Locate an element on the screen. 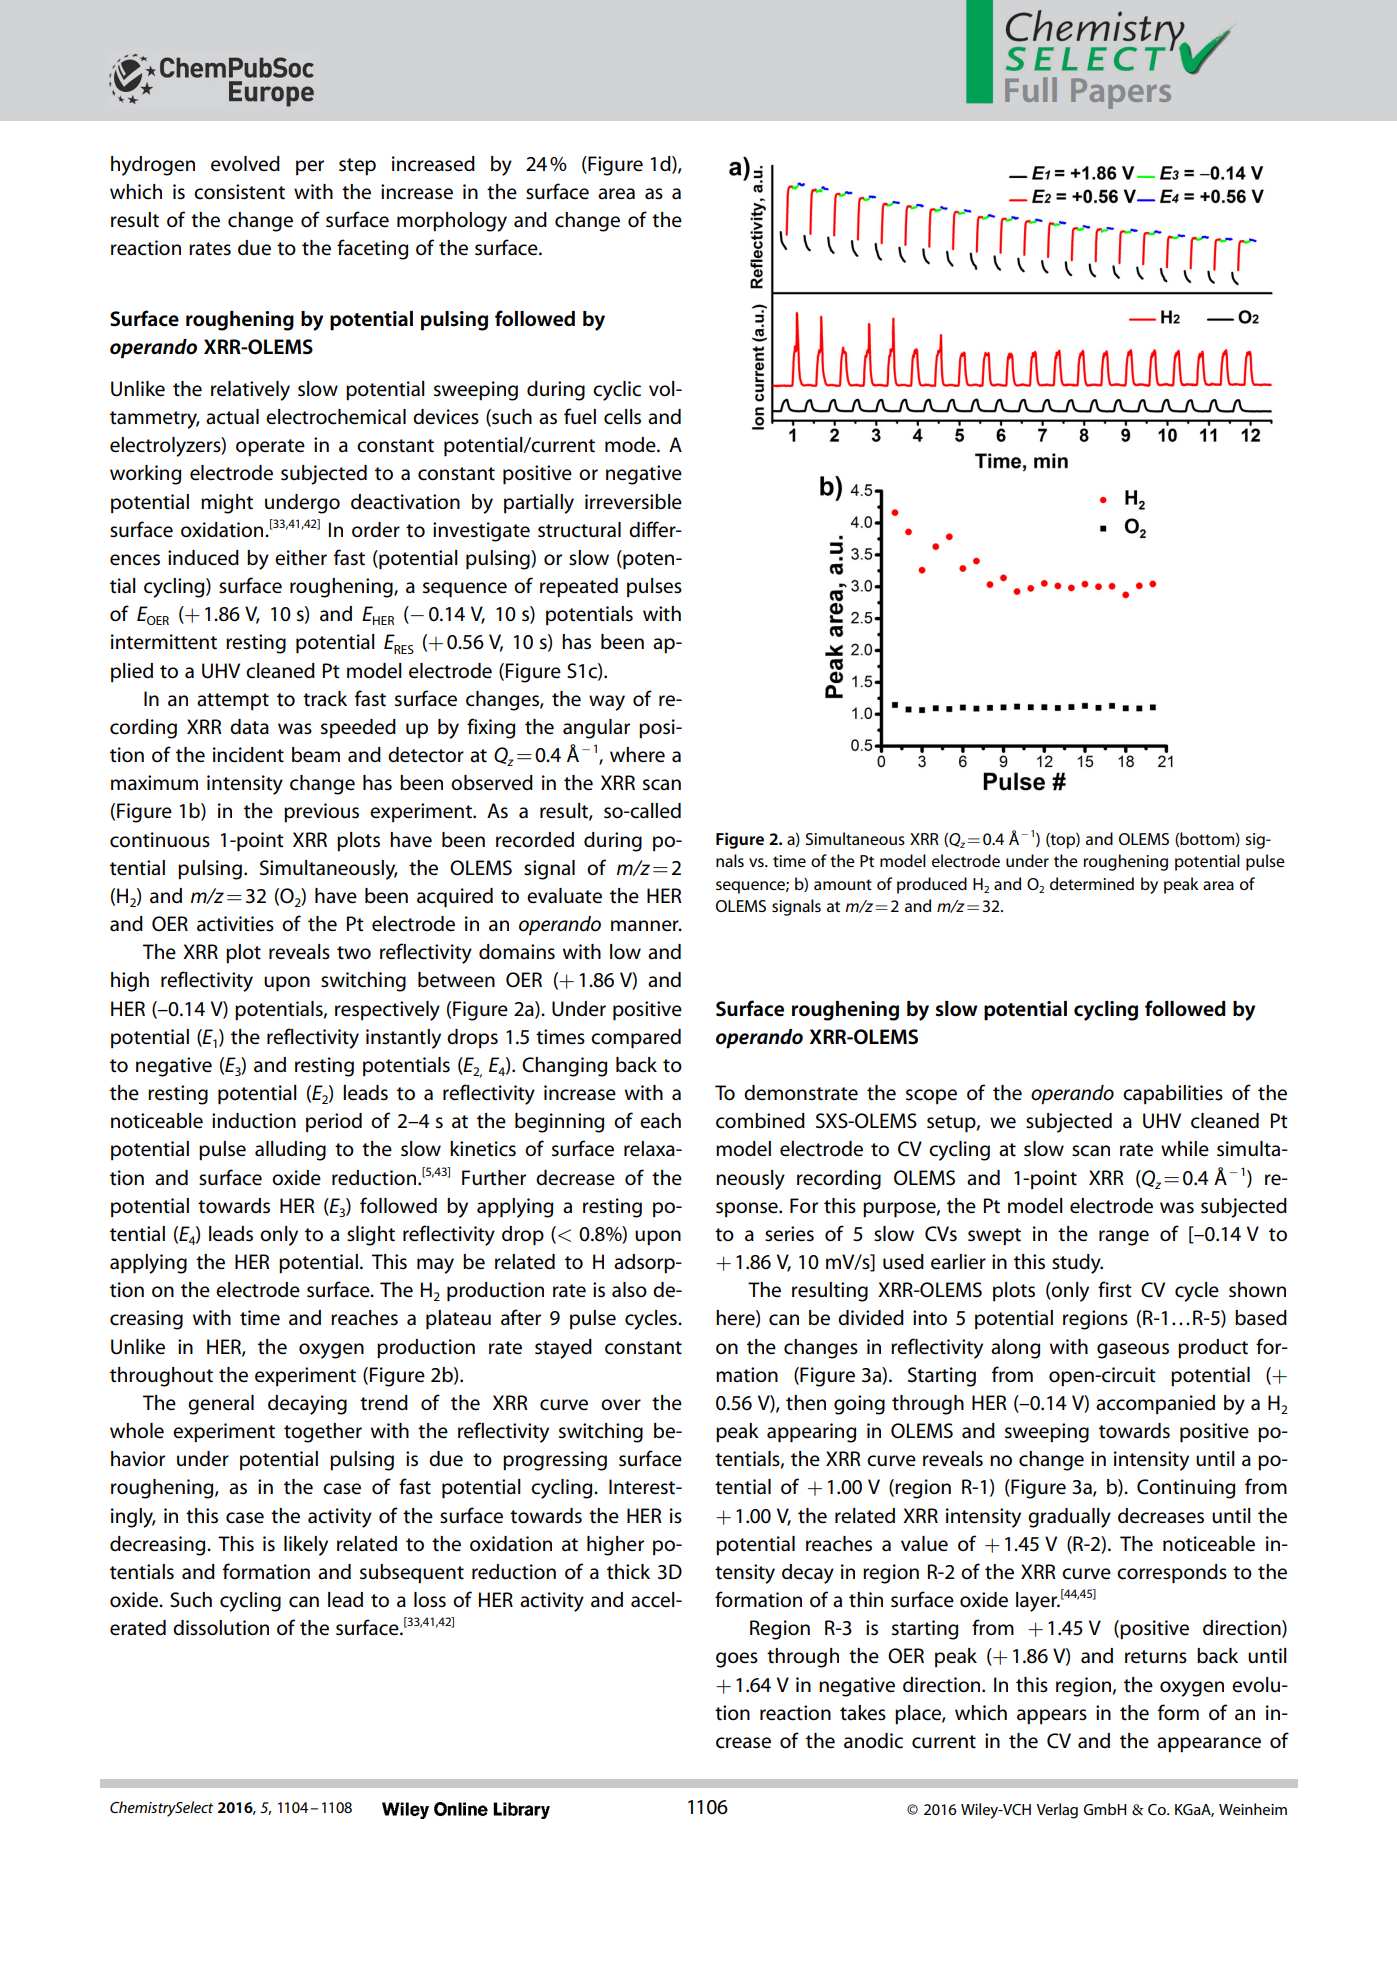 The height and width of the screenshot is (1977, 1397). appearance is located at coordinates (1209, 1745).
